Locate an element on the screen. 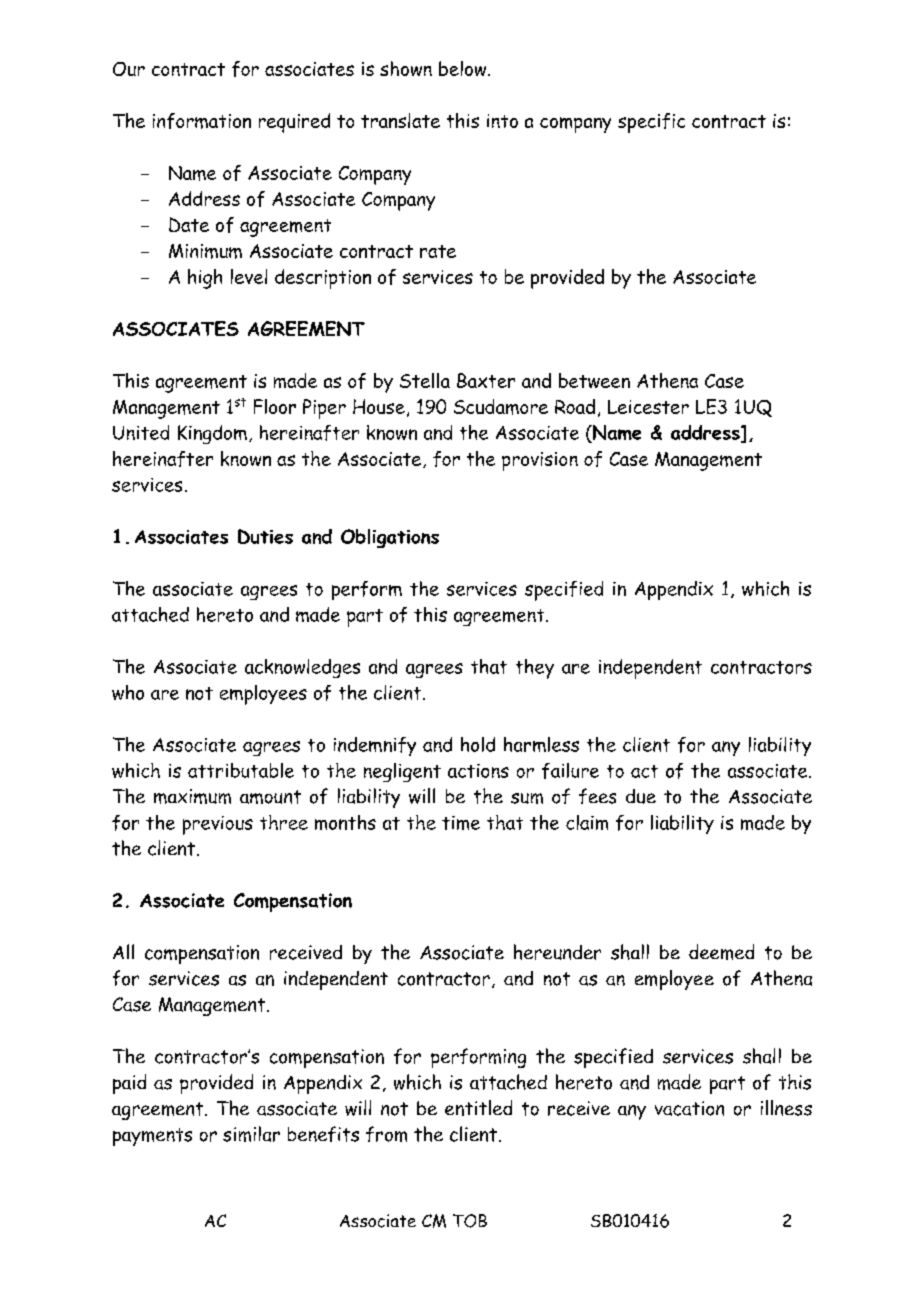  information is located at coordinates (202, 121).
